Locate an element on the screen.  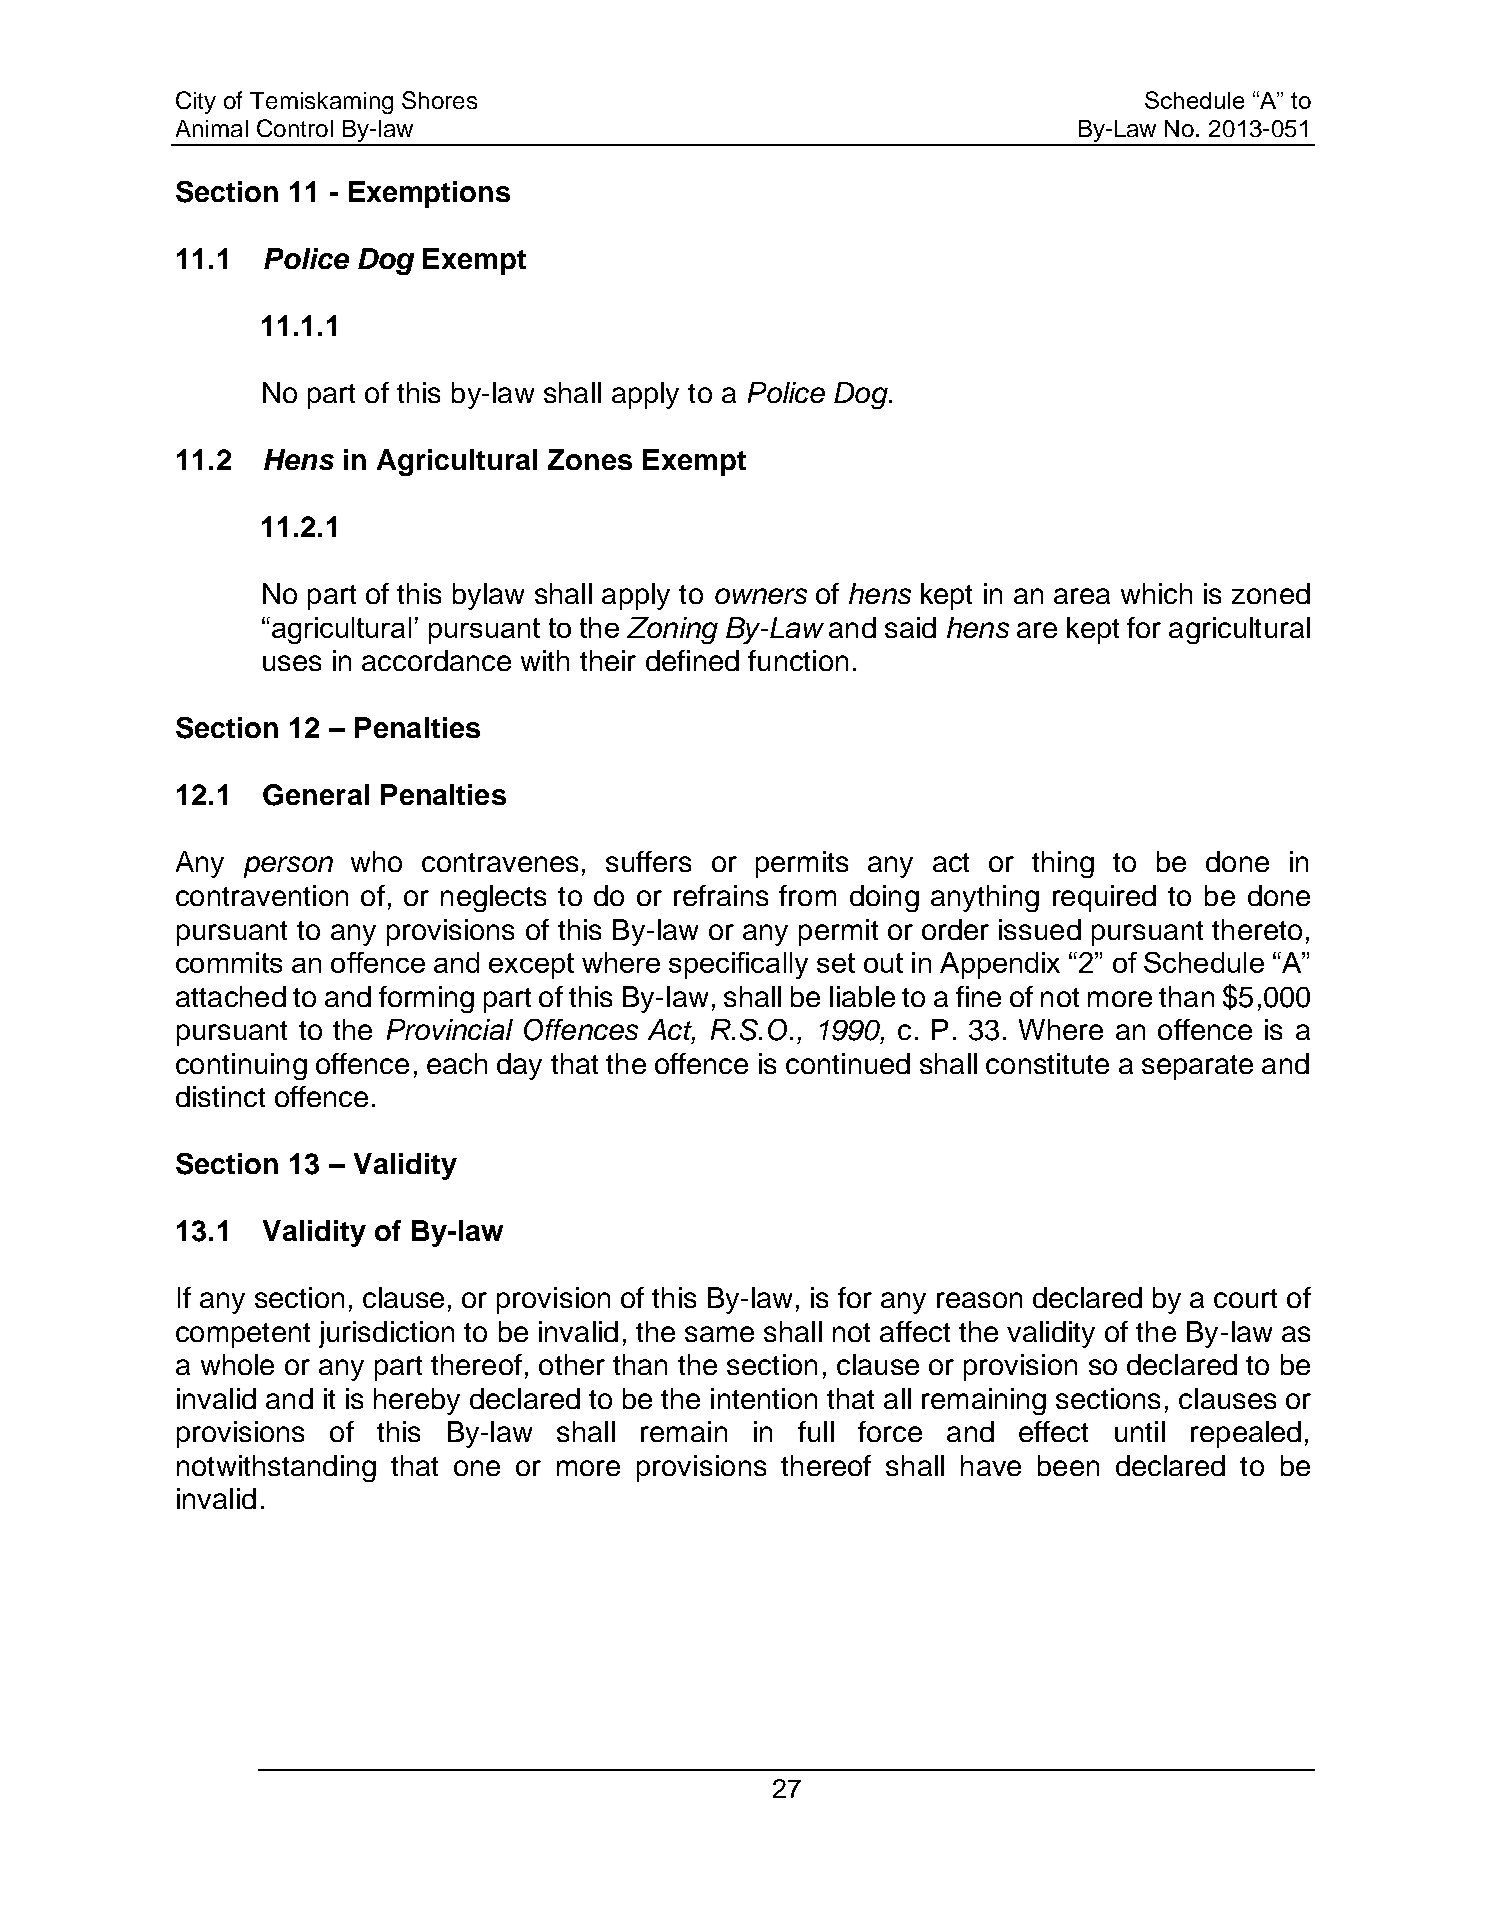
hereby is located at coordinates (417, 1401).
